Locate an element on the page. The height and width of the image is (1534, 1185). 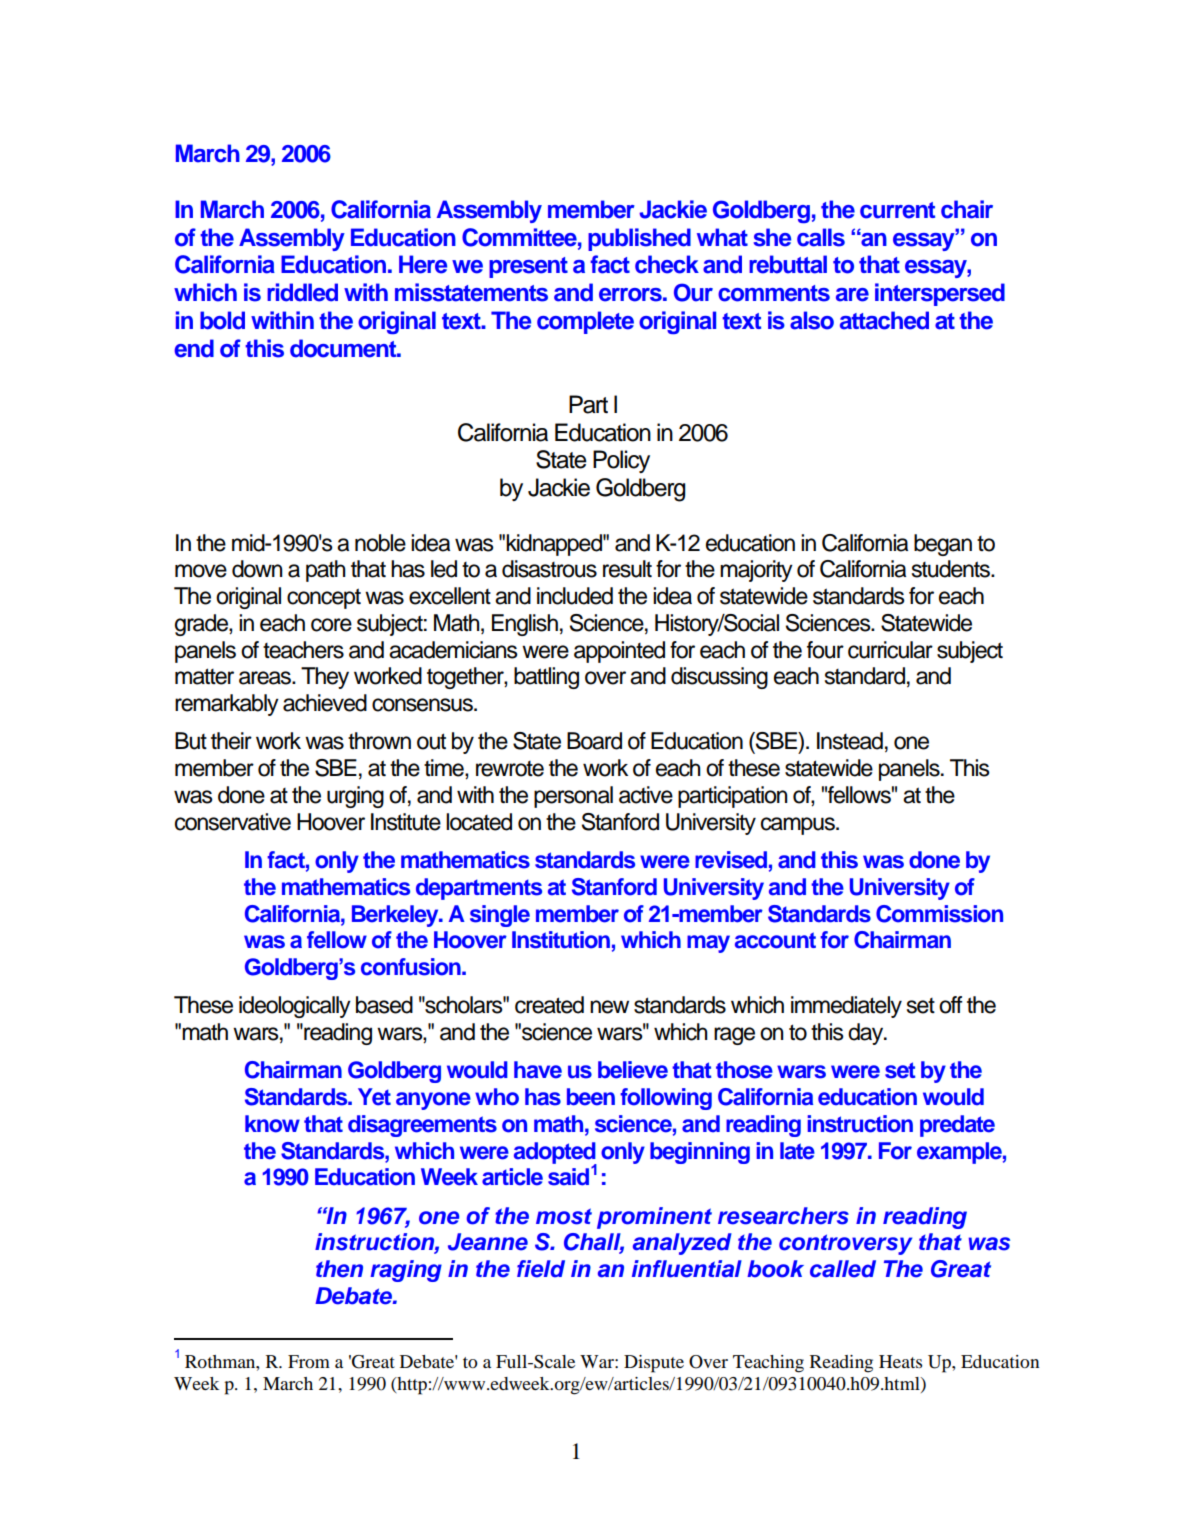
present is located at coordinates (528, 267).
